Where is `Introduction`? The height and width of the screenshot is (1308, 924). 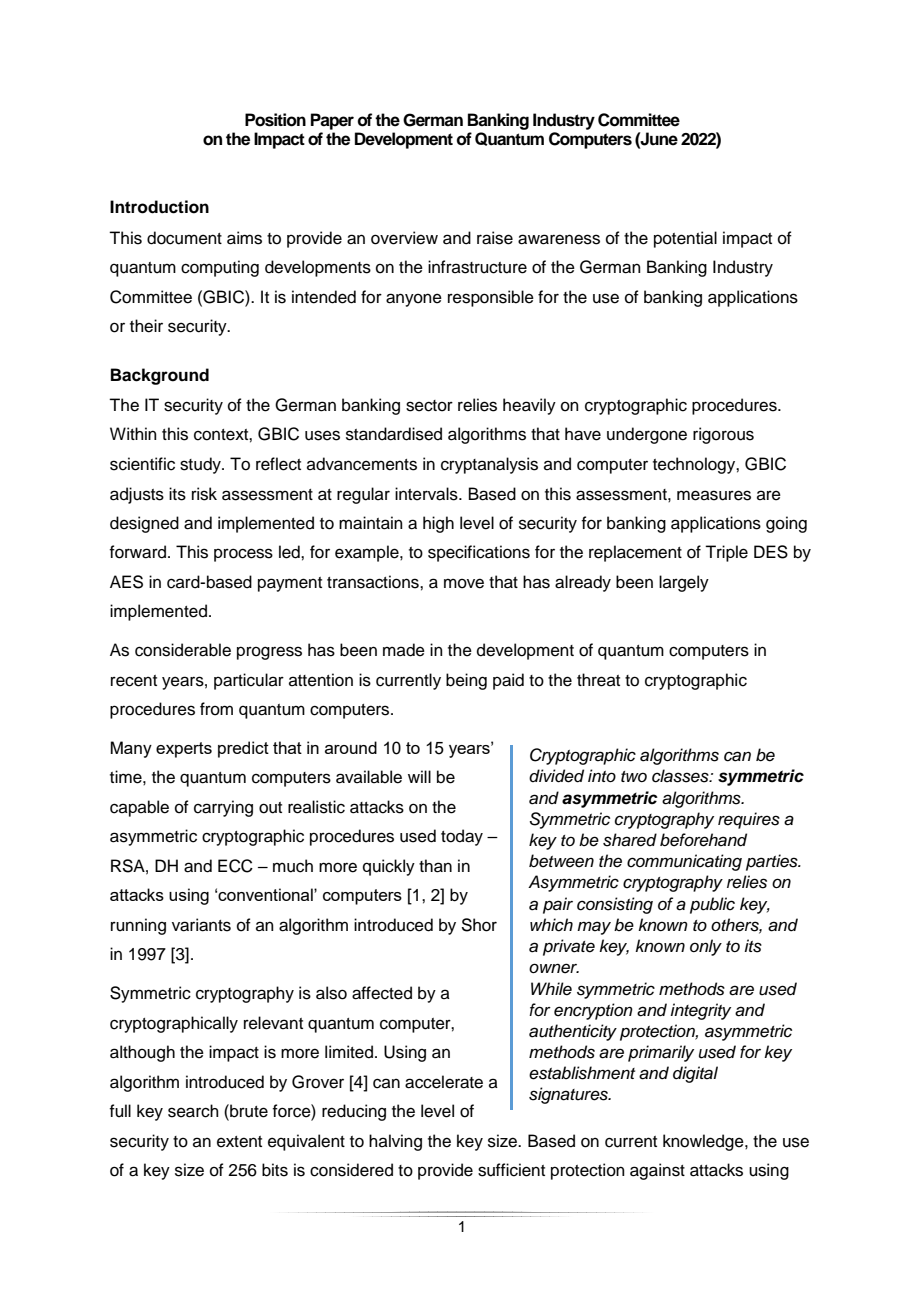
Introduction is located at coordinates (159, 207).
